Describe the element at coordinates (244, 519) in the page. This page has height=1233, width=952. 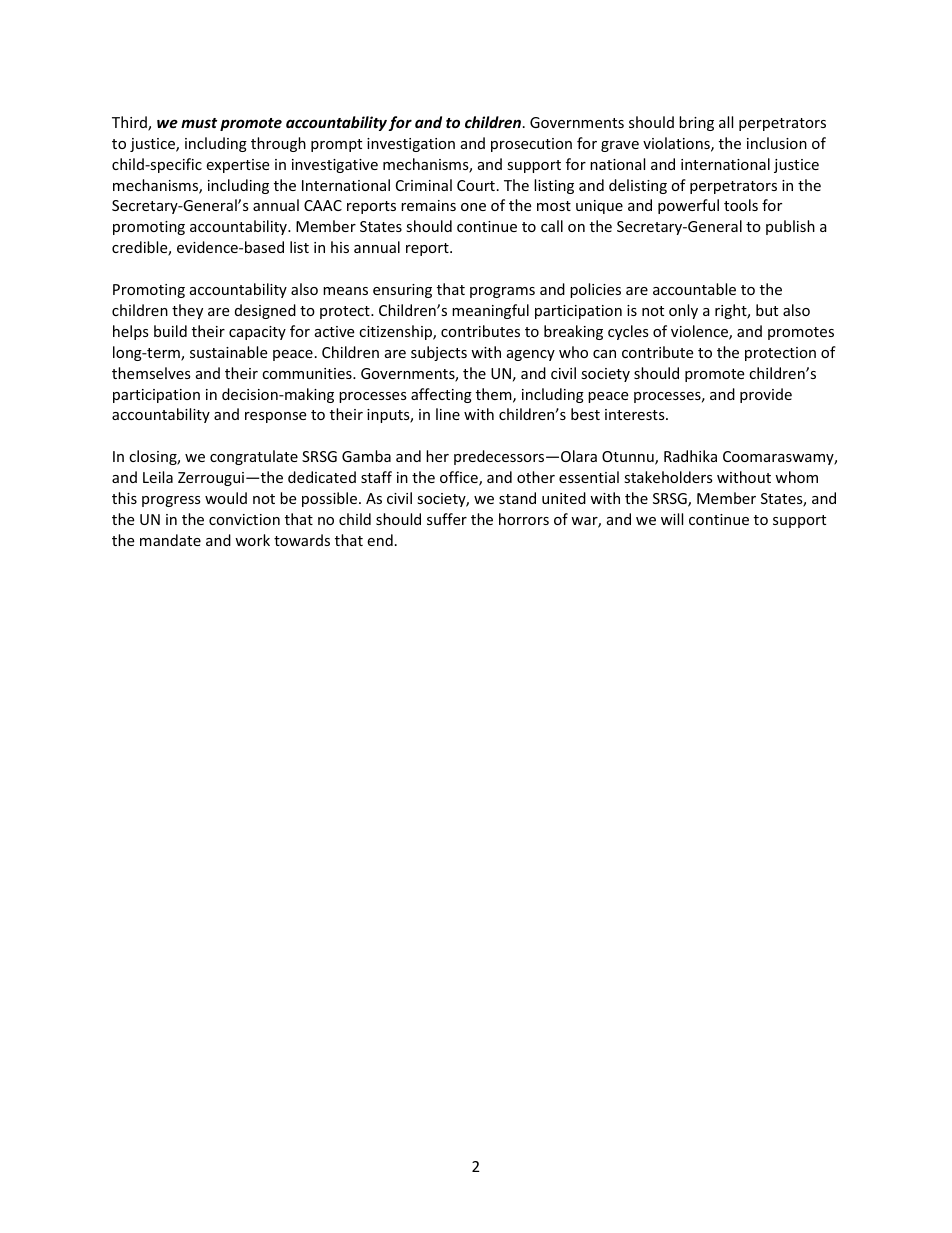
I see `conviction` at that location.
